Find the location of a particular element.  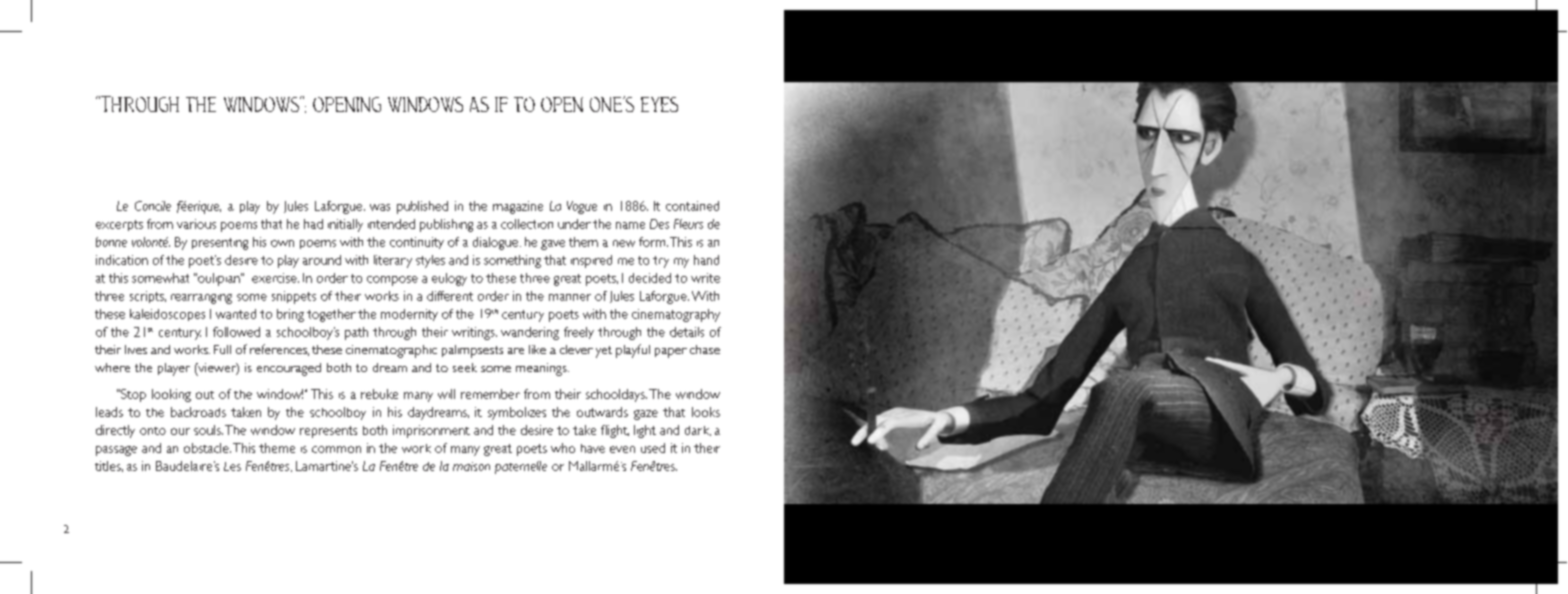

exercise is located at coordinates (275, 278).
